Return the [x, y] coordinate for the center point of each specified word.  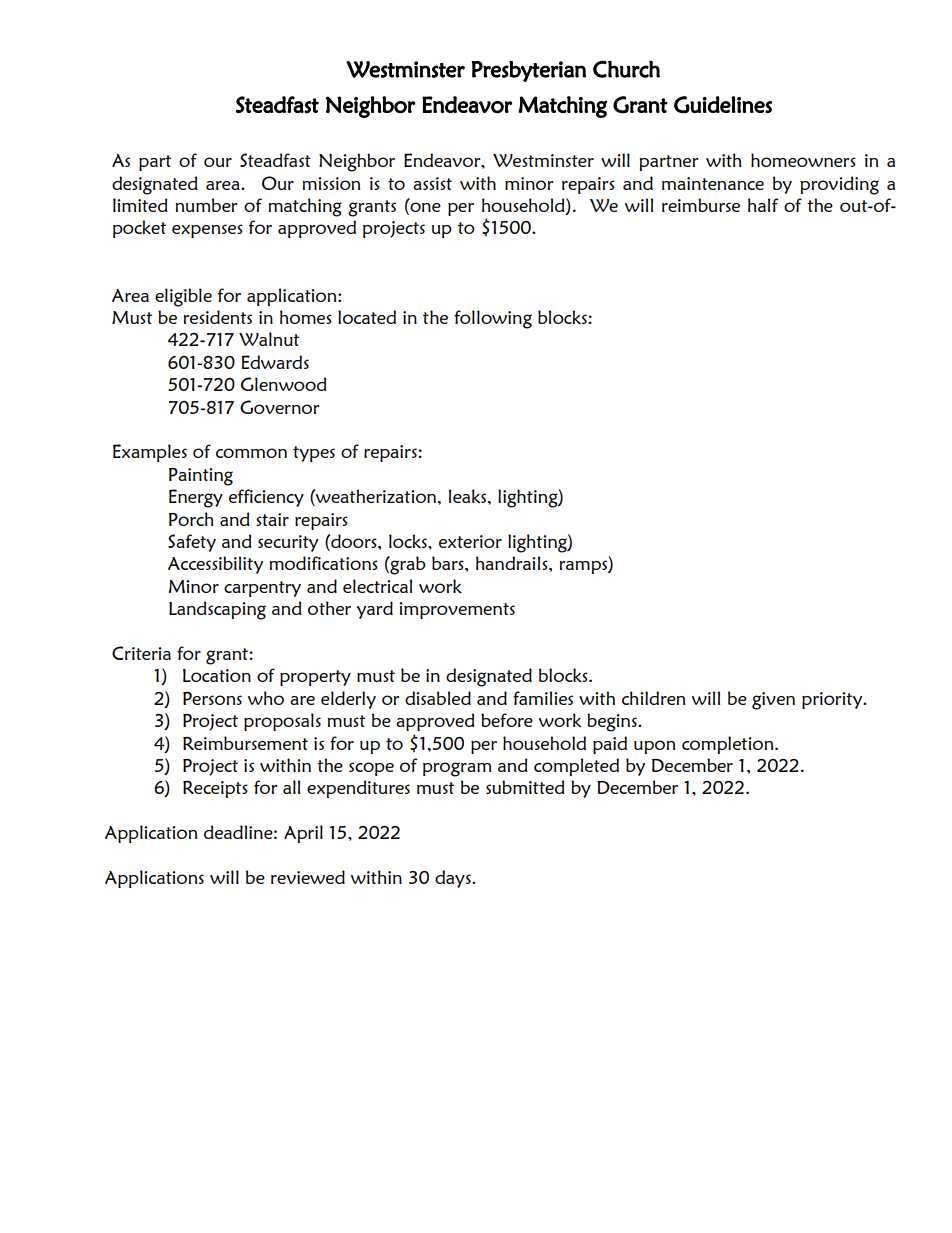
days [454, 879]
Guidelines [723, 105]
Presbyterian [528, 71]
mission [331, 183]
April [303, 834]
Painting [201, 477]
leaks [469, 496]
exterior [470, 541]
